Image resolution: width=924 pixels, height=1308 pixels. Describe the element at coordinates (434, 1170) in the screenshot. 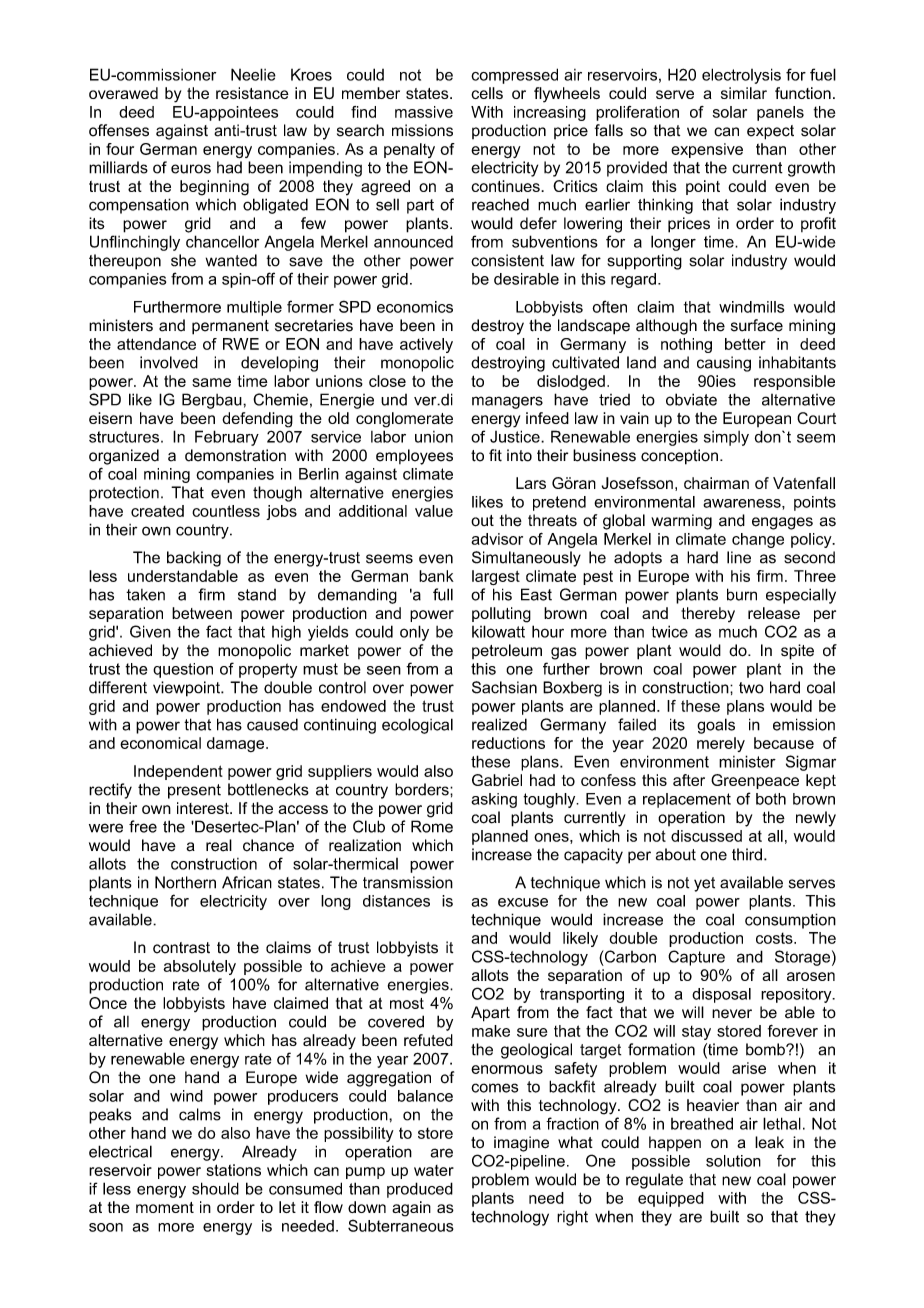

I see `water` at that location.
